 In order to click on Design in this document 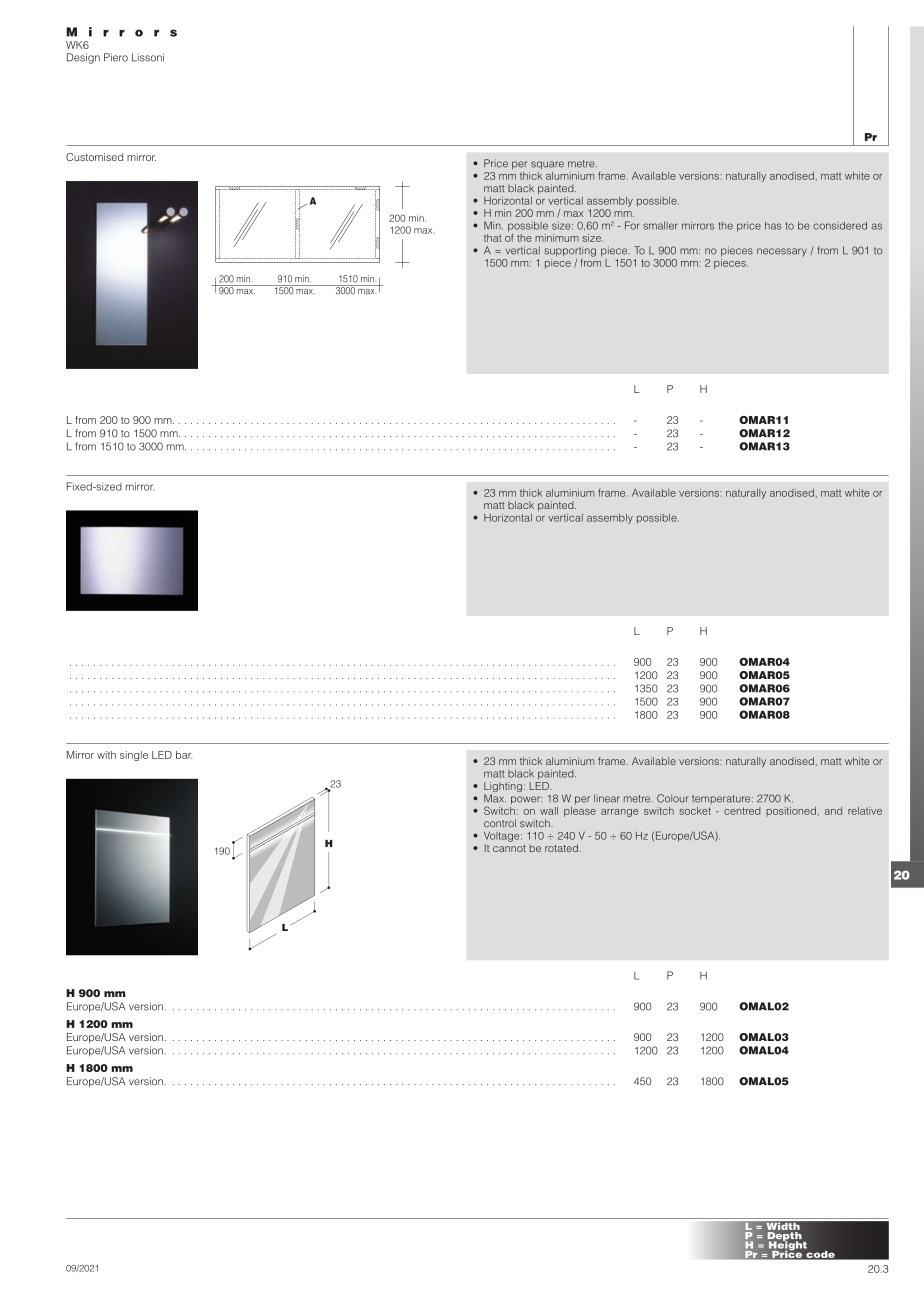, I will do `click(83, 58)`.
